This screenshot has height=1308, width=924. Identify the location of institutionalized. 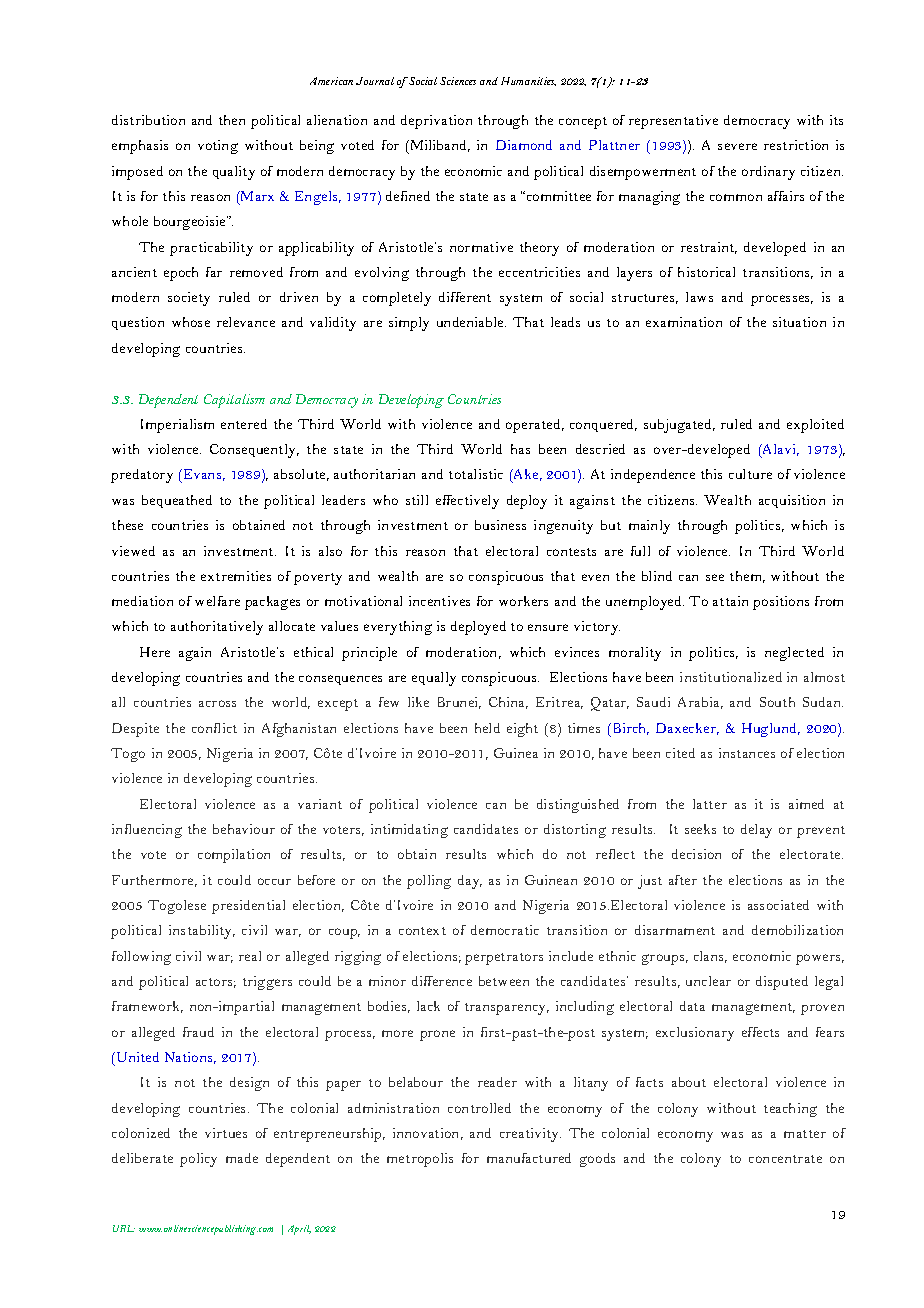
(731, 677).
